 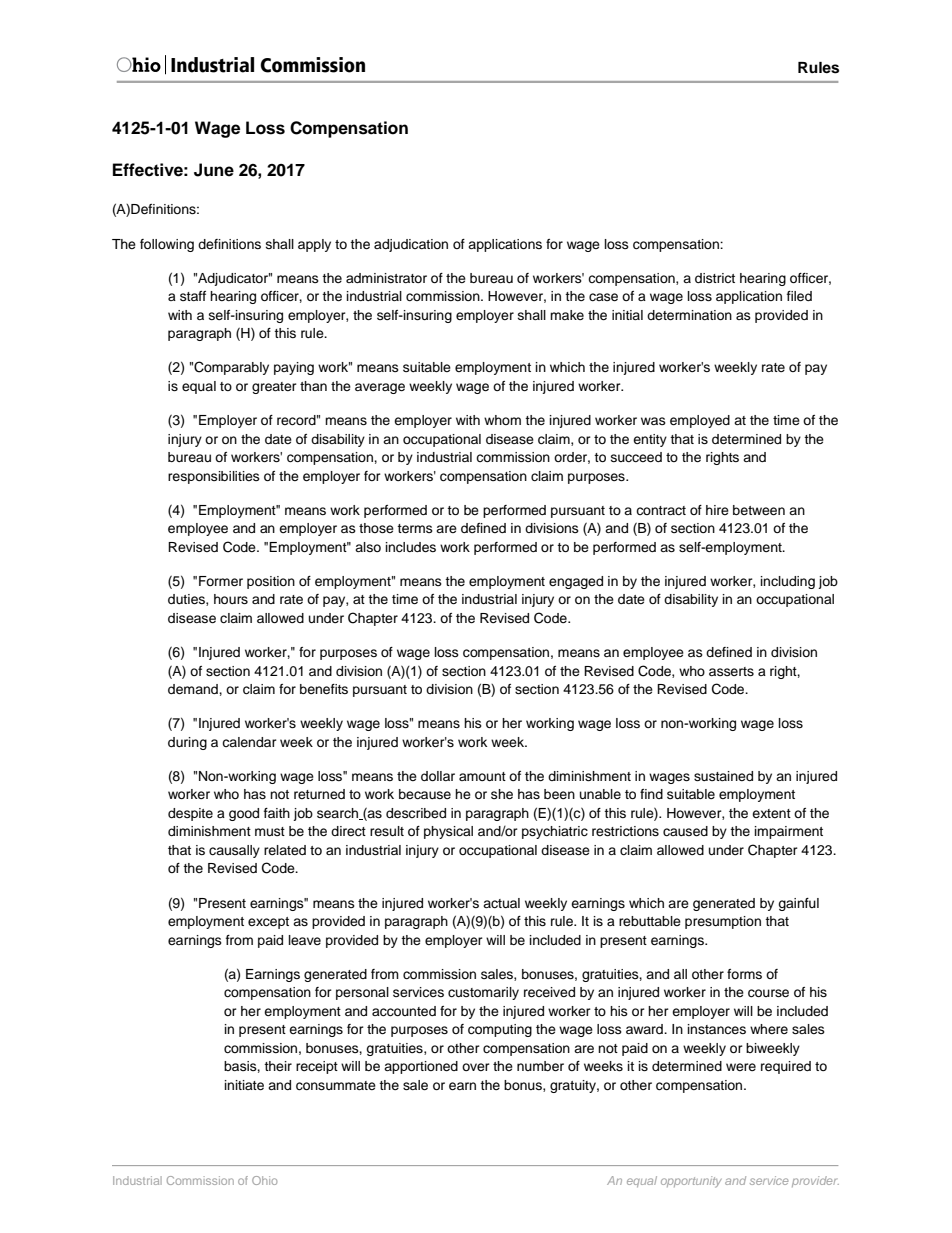 What do you see at coordinates (717, 510) in the image?
I see `hire` at bounding box center [717, 510].
